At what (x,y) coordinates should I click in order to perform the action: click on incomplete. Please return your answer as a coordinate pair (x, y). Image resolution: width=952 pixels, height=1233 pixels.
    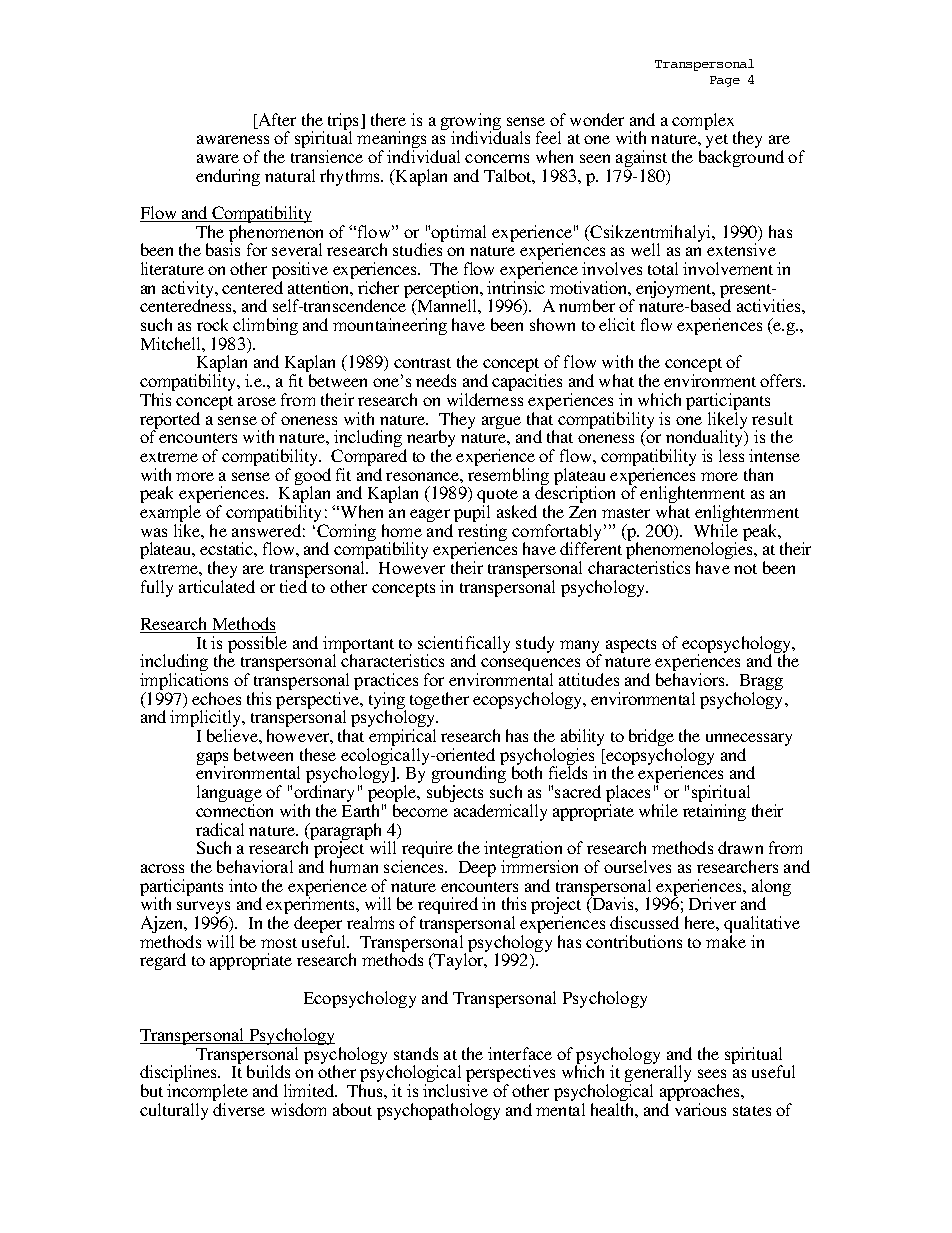
    Looking at the image, I should click on (207, 1094).
